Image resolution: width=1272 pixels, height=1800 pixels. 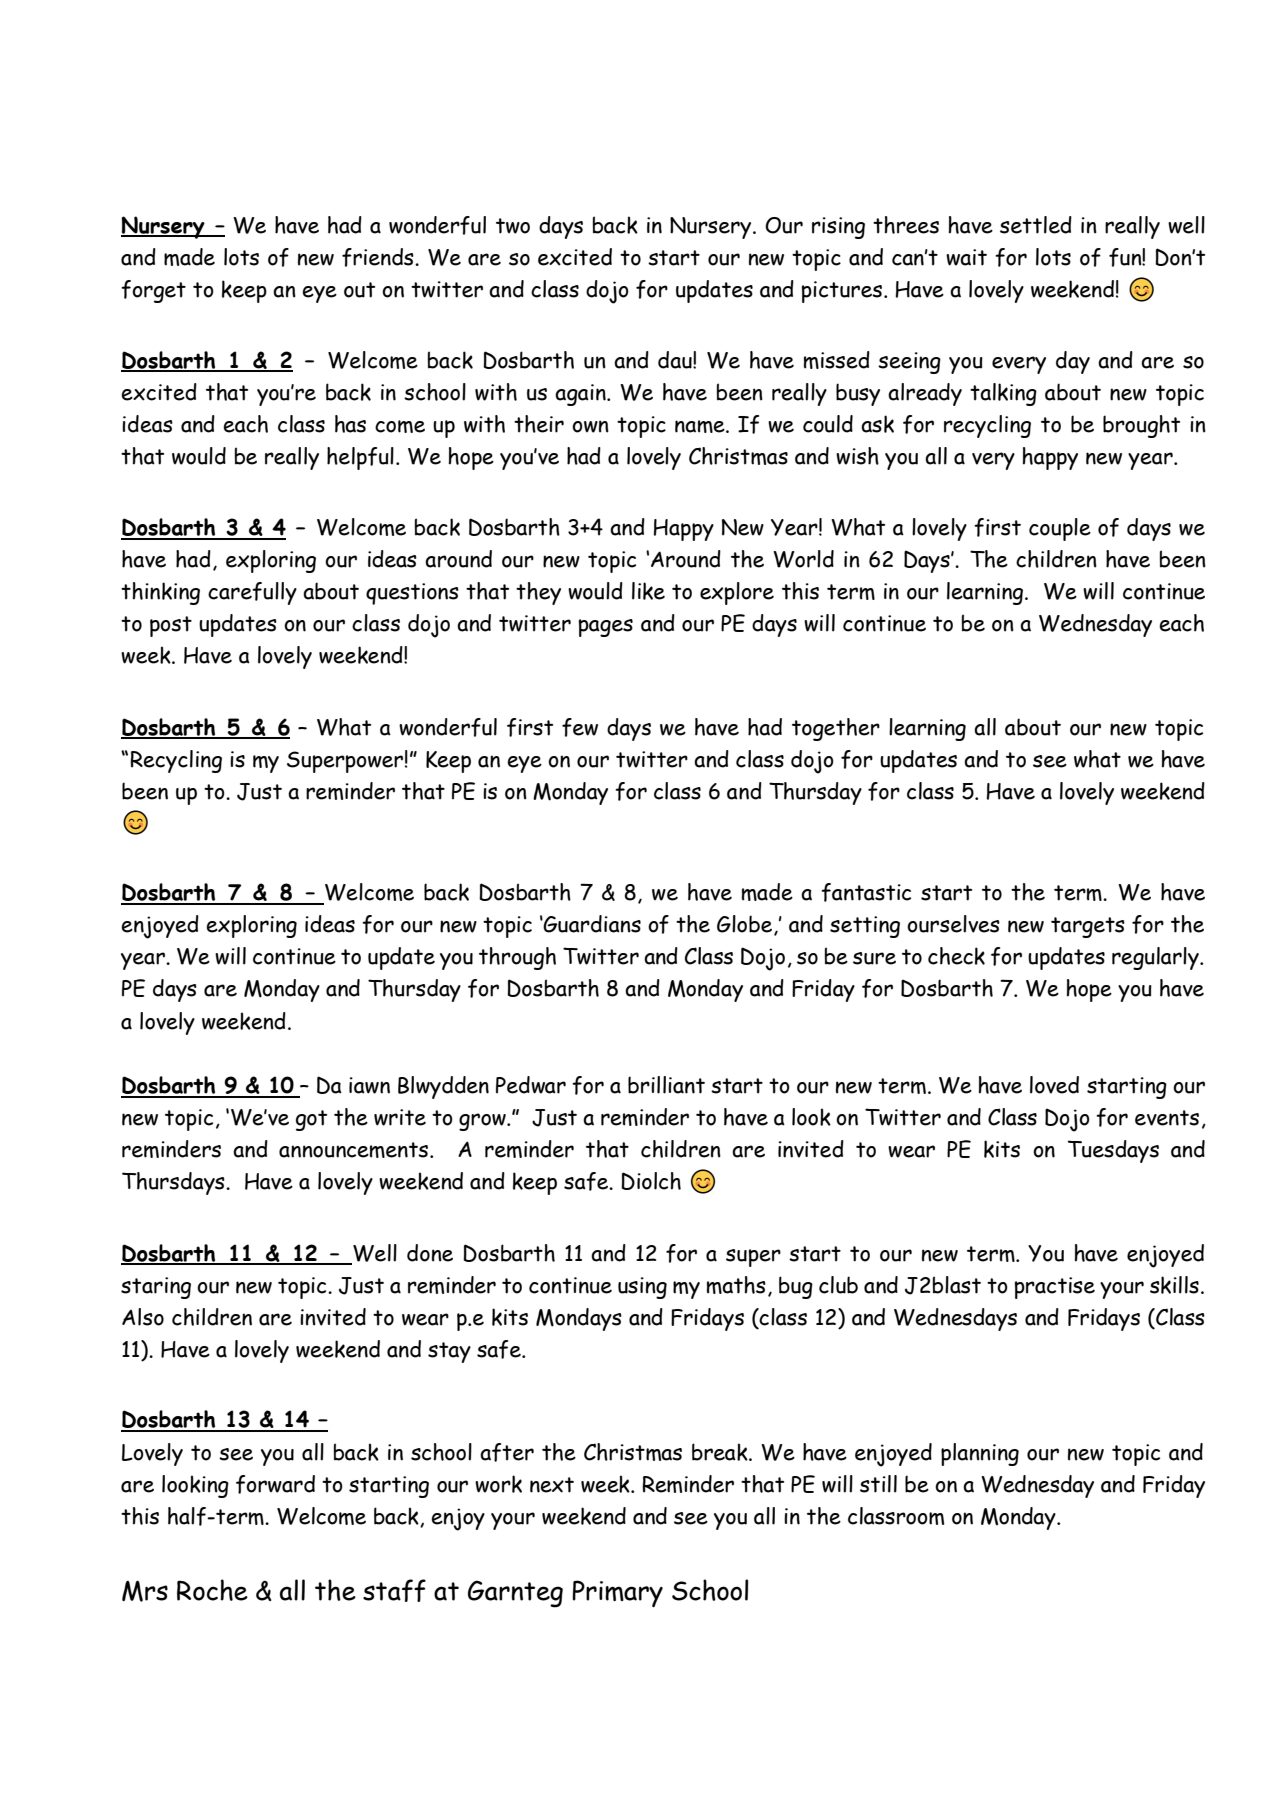 I want to click on loved, so click(x=1054, y=1085).
